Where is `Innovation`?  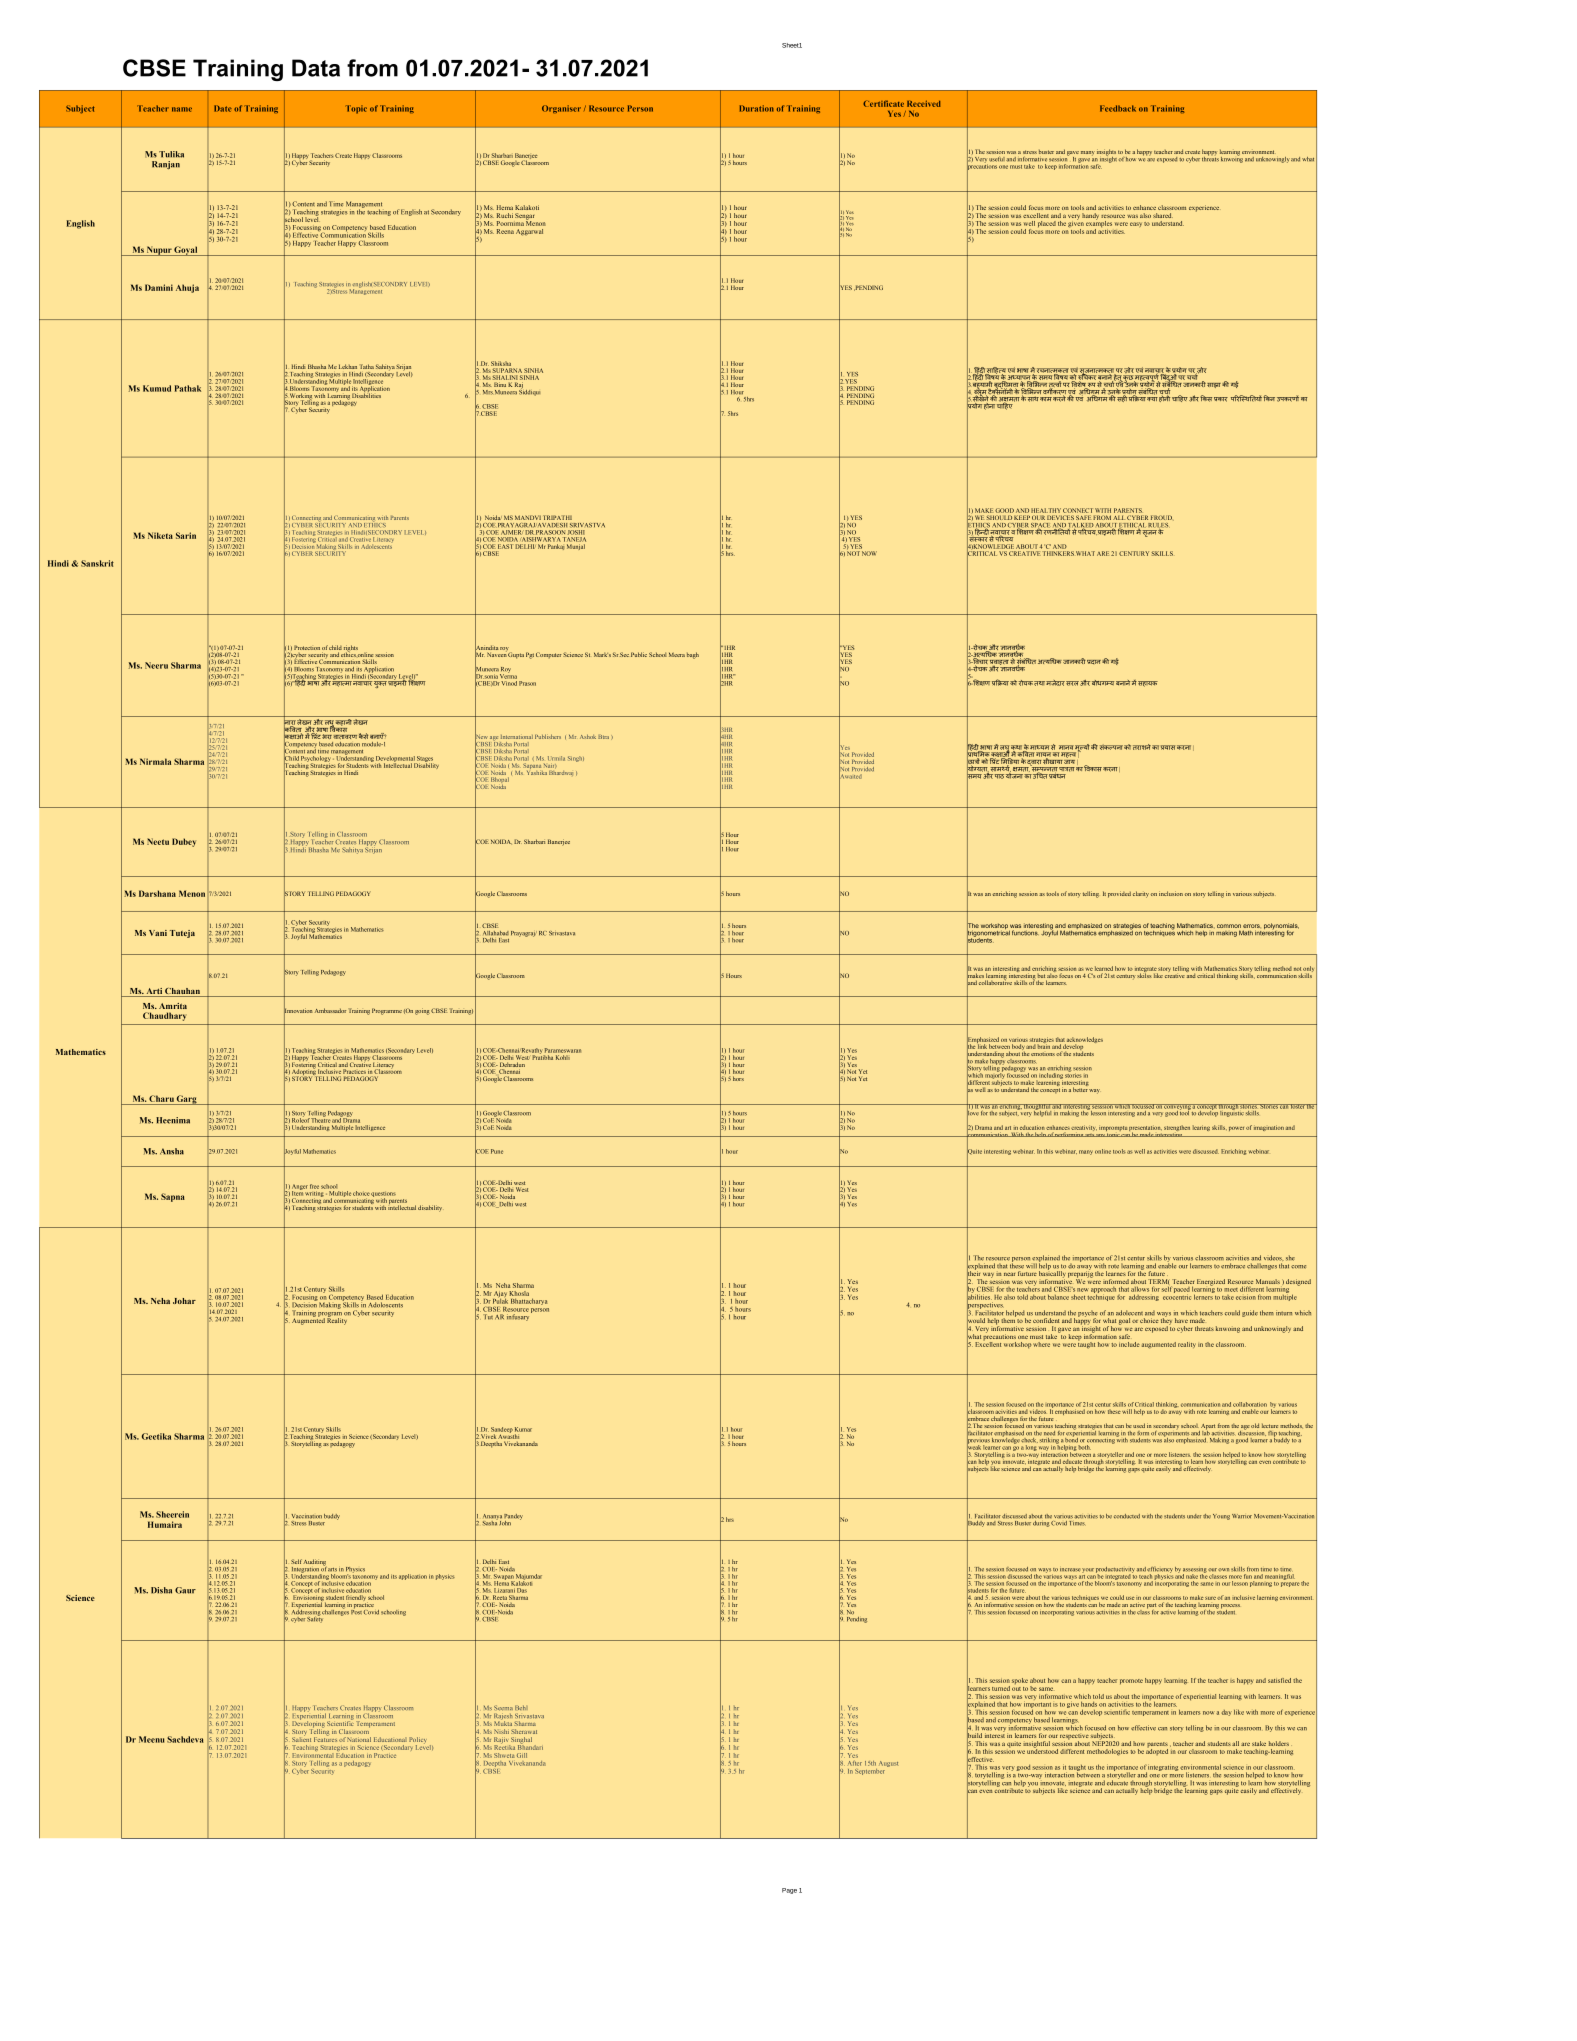
Innovation is located at coordinates (298, 1011).
